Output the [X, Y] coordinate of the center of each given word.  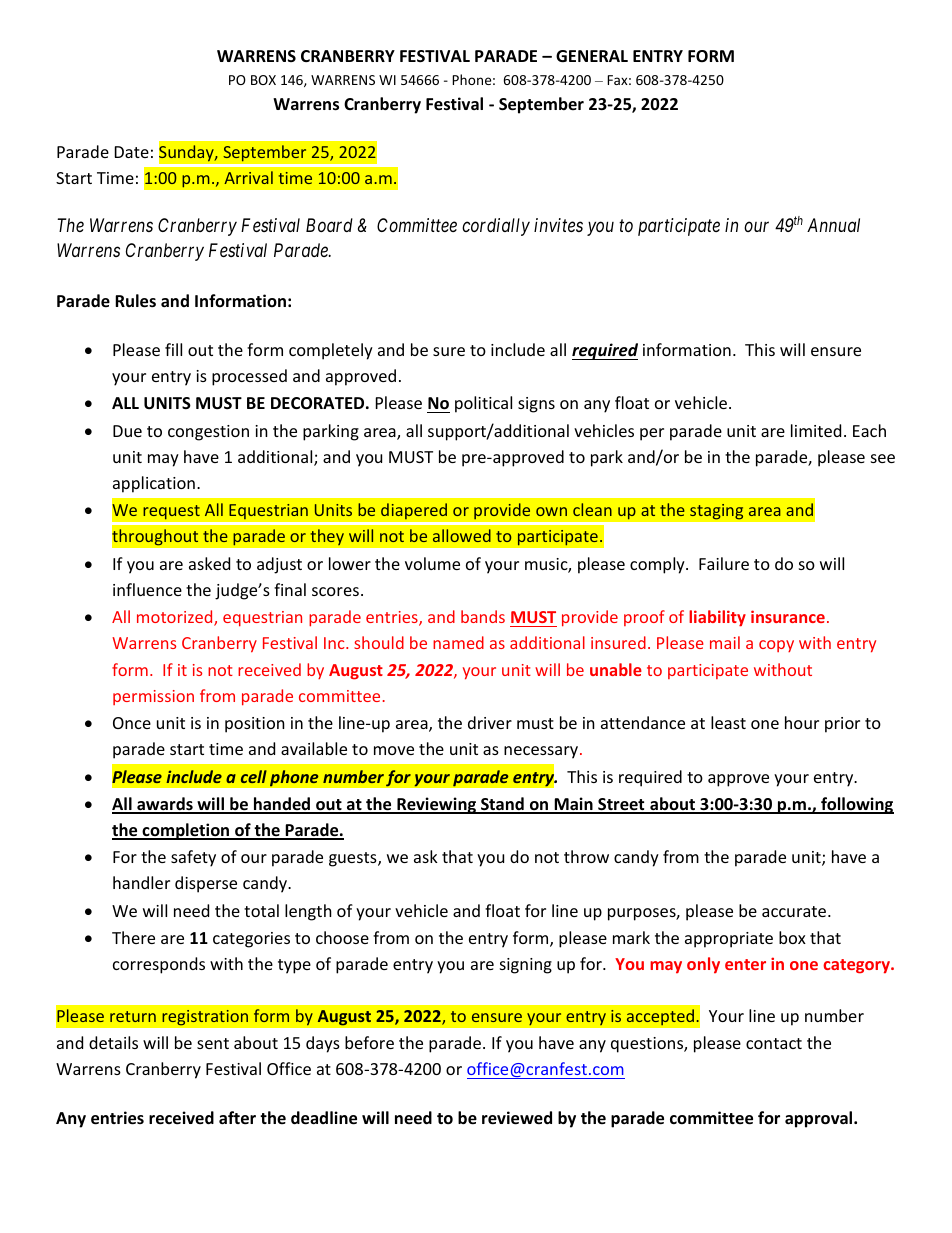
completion [186, 831]
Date [132, 152]
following [856, 805]
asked [209, 563]
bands [483, 616]
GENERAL [592, 56]
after [237, 1118]
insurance [788, 616]
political [483, 404]
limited [816, 430]
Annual [833, 225]
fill [173, 349]
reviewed [517, 1118]
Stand [502, 805]
